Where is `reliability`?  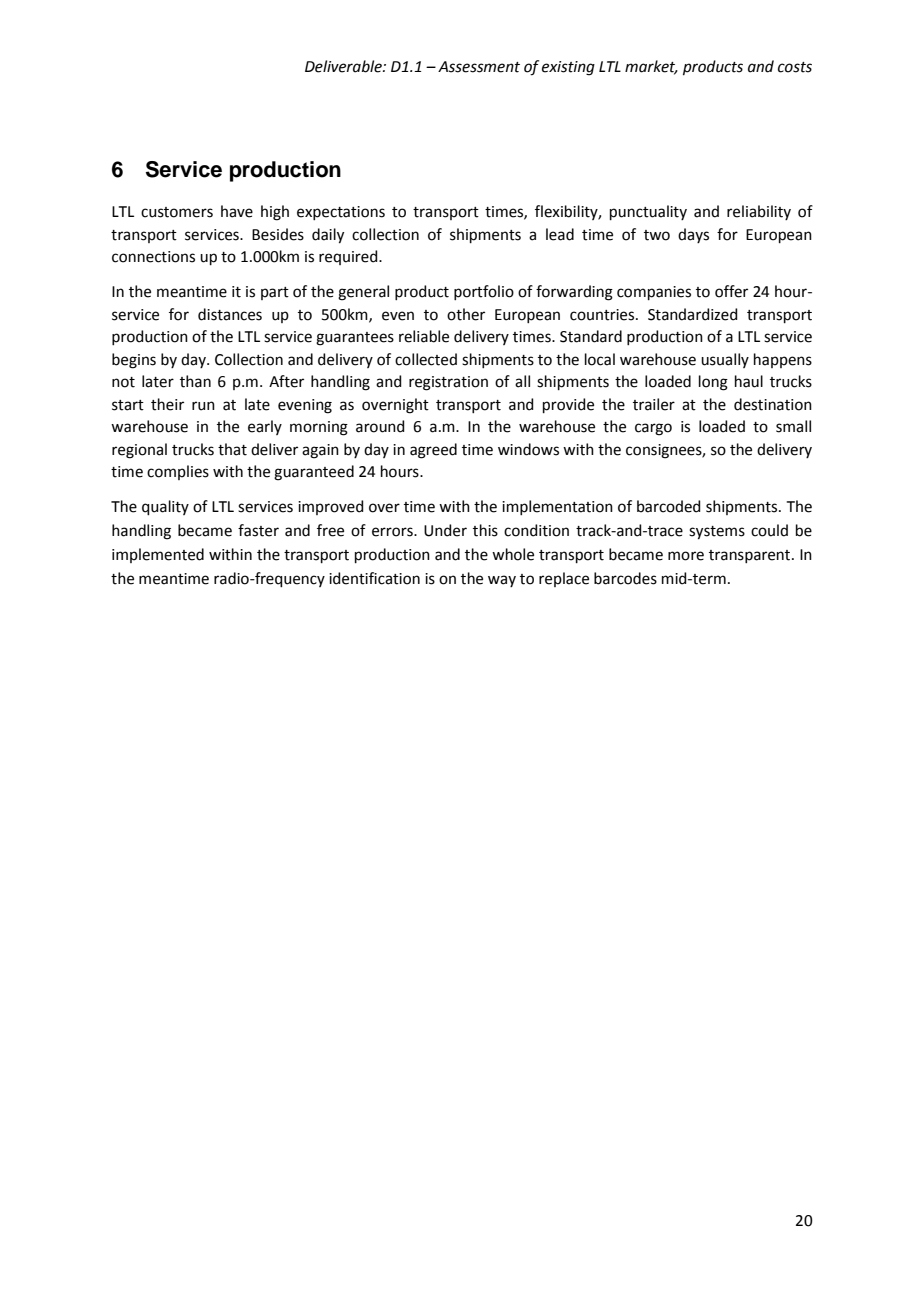
reliability is located at coordinates (759, 212).
